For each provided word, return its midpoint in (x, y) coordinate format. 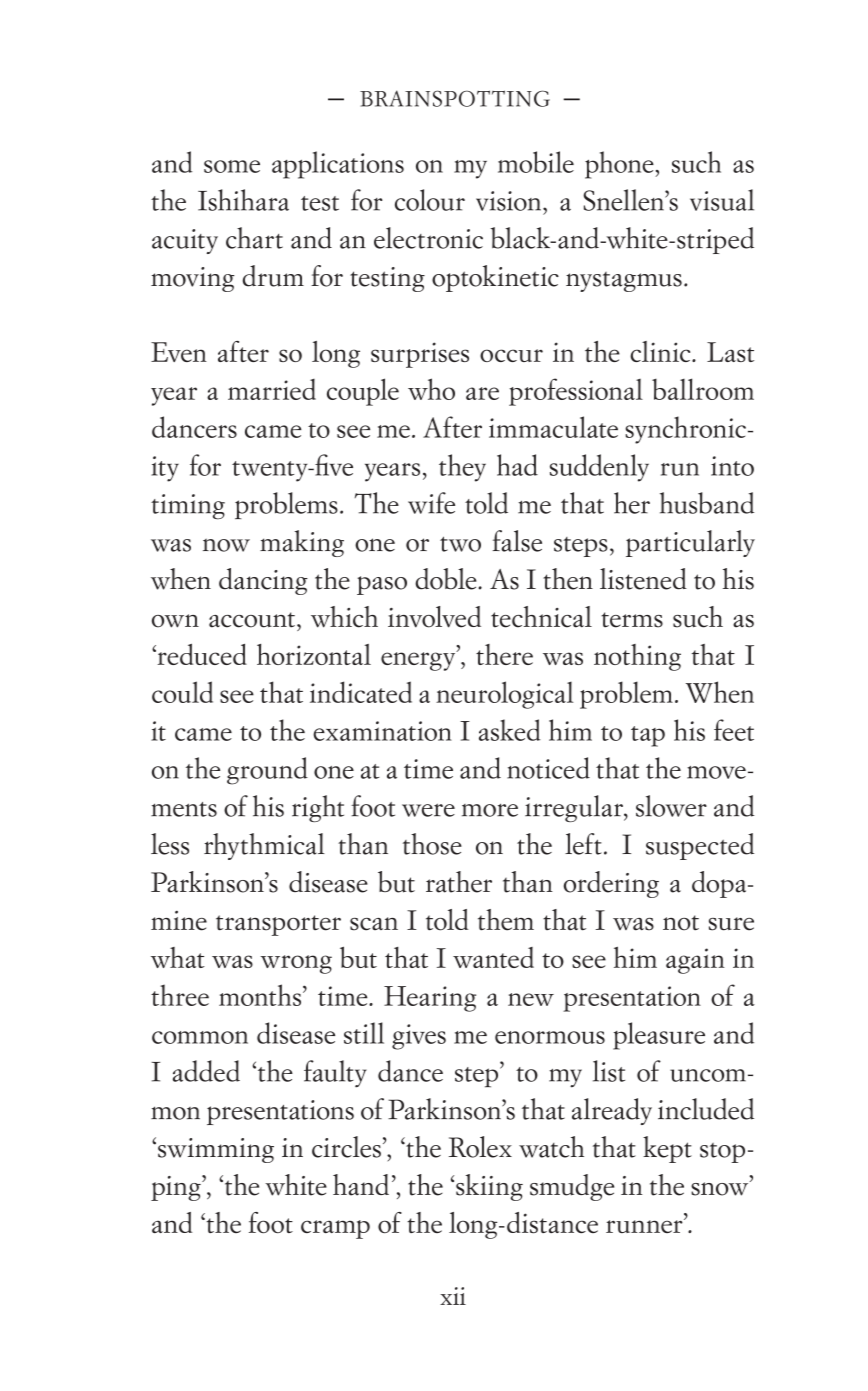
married (272, 389)
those (432, 844)
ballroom (703, 389)
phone (620, 165)
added (206, 1071)
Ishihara (243, 200)
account (252, 620)
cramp (335, 1229)
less (170, 844)
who (431, 389)
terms (632, 620)
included (706, 1109)
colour (430, 200)
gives (419, 1037)
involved (434, 617)
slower (671, 806)
